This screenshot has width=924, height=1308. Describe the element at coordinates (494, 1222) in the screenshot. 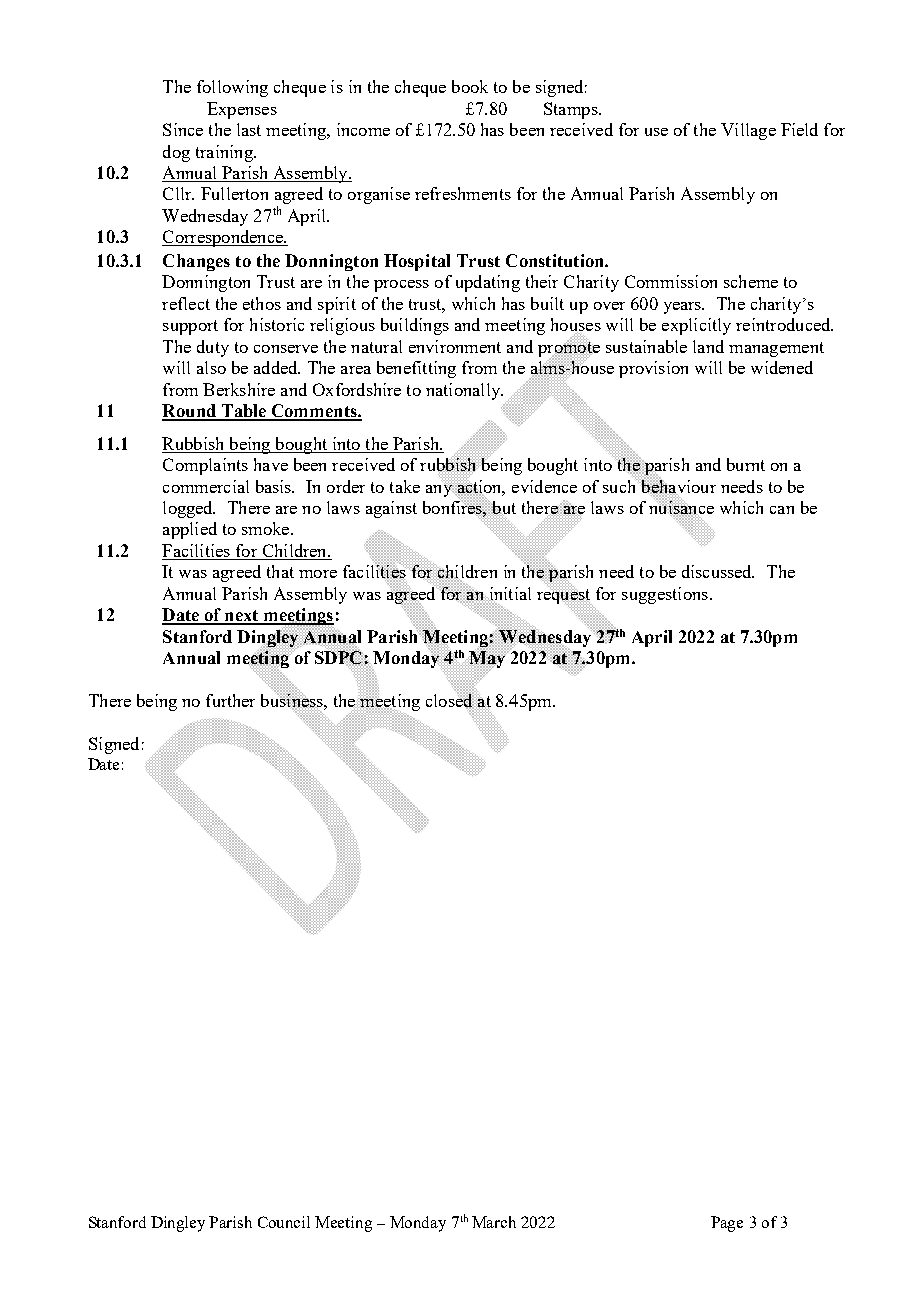

I see `March` at that location.
